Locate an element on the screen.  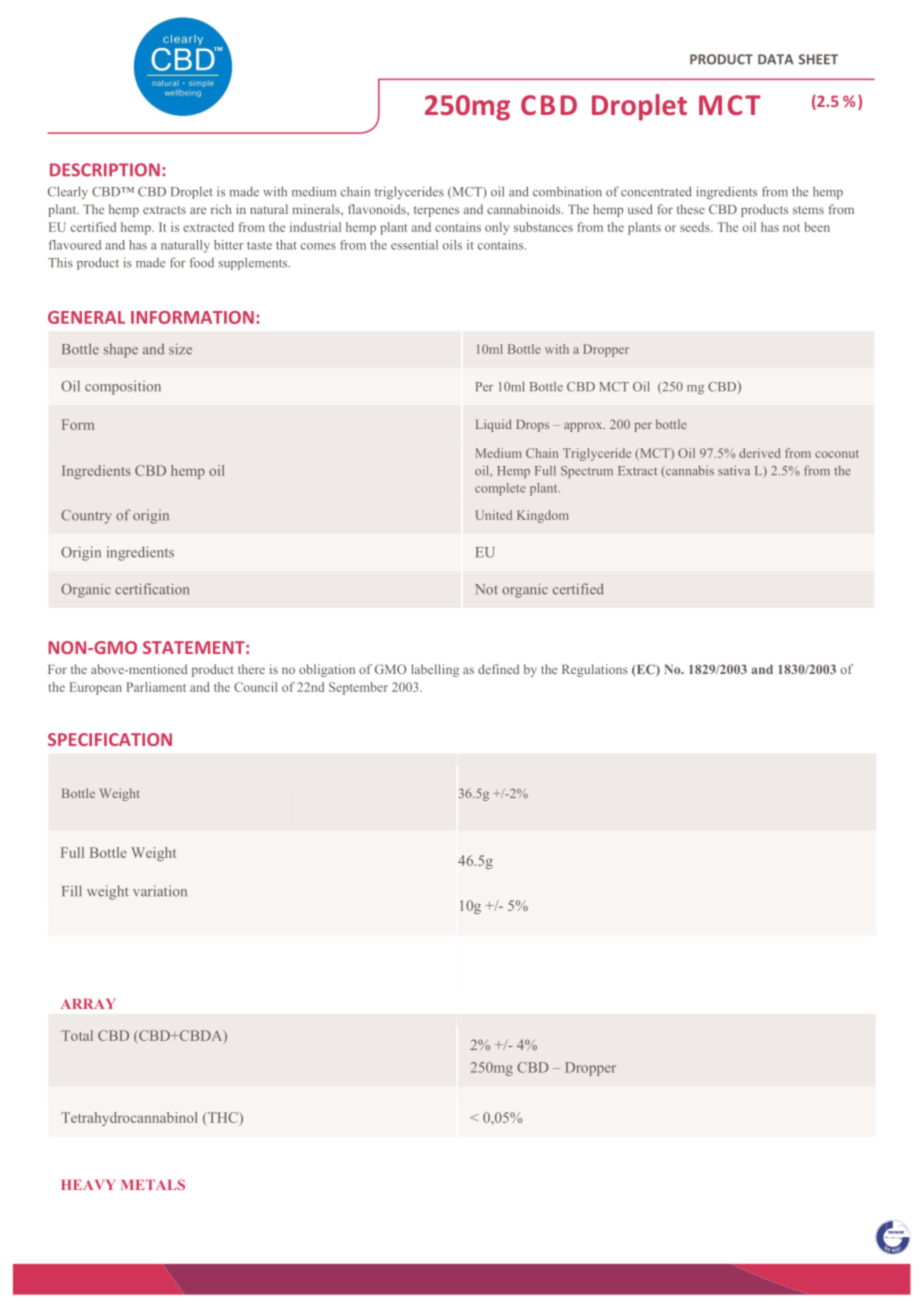
derived is located at coordinates (760, 453).
